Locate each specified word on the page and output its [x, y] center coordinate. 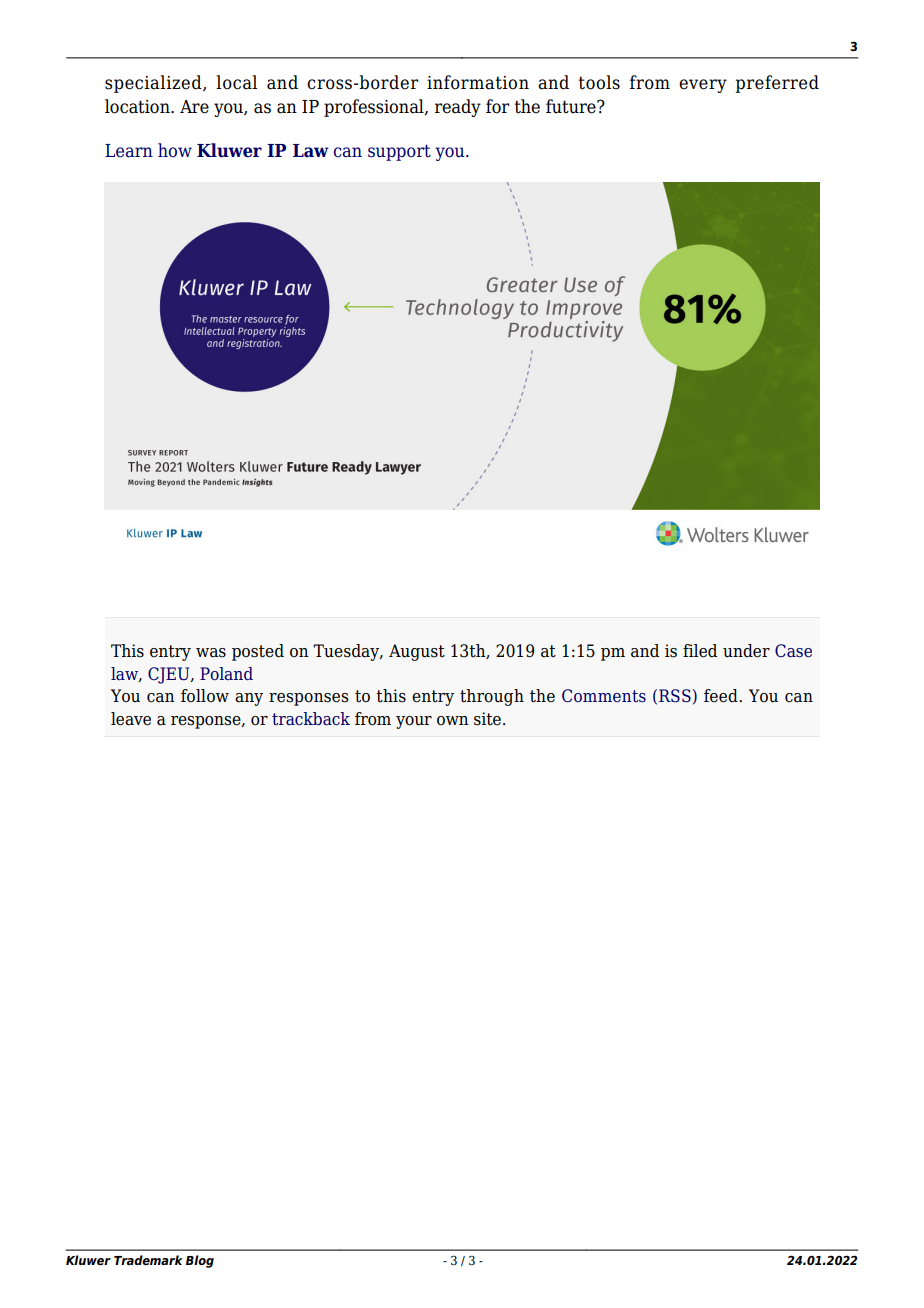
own [453, 721]
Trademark [148, 1260]
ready [458, 108]
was [211, 653]
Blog [200, 1261]
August [417, 652]
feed [722, 696]
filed [700, 651]
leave [131, 719]
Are [194, 107]
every [703, 86]
